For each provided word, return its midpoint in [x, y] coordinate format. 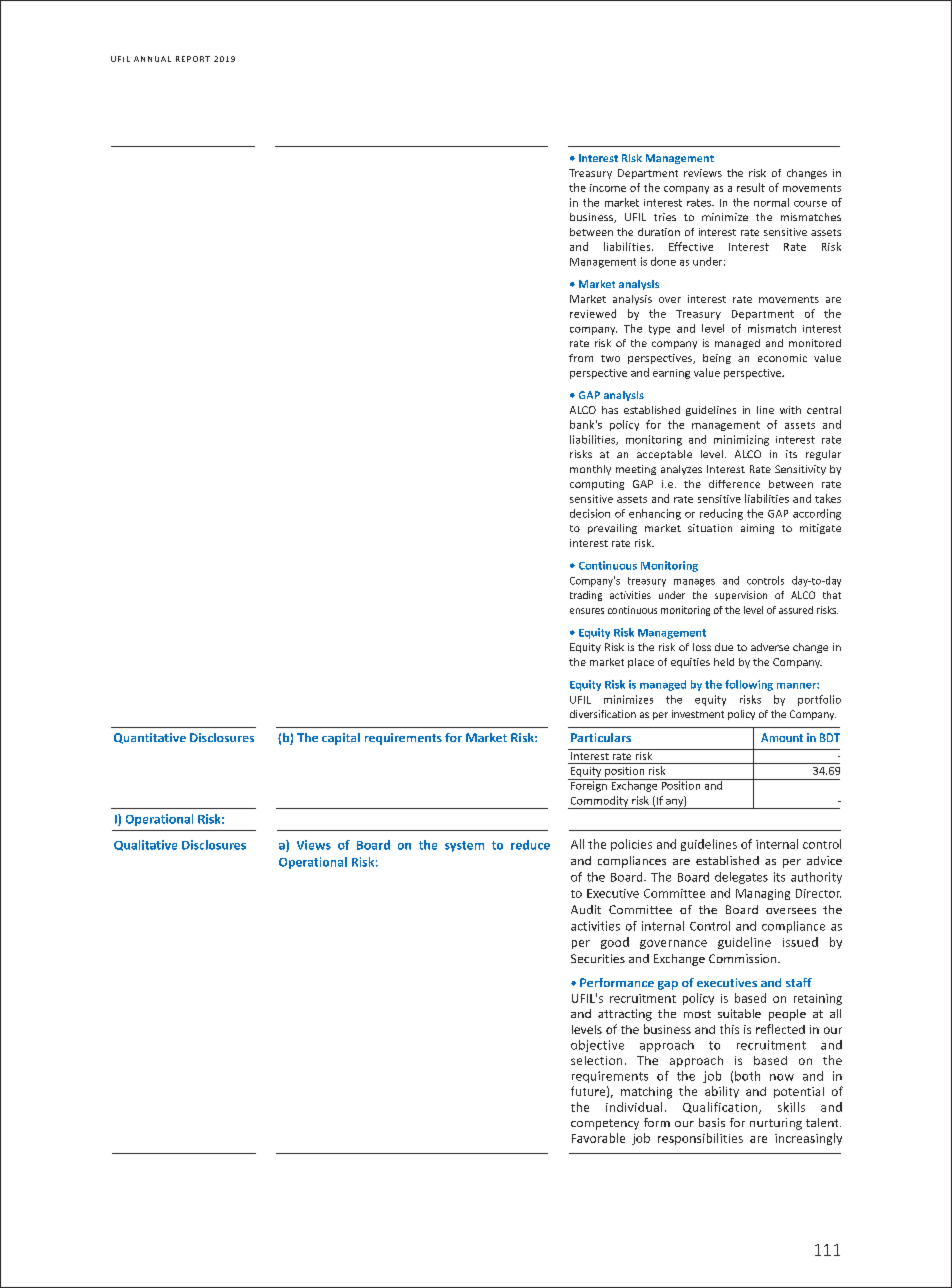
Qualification [721, 1108]
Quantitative [150, 738]
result [751, 187]
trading [586, 596]
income [608, 188]
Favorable [598, 1138]
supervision [741, 596]
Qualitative [145, 845]
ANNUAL [152, 59]
